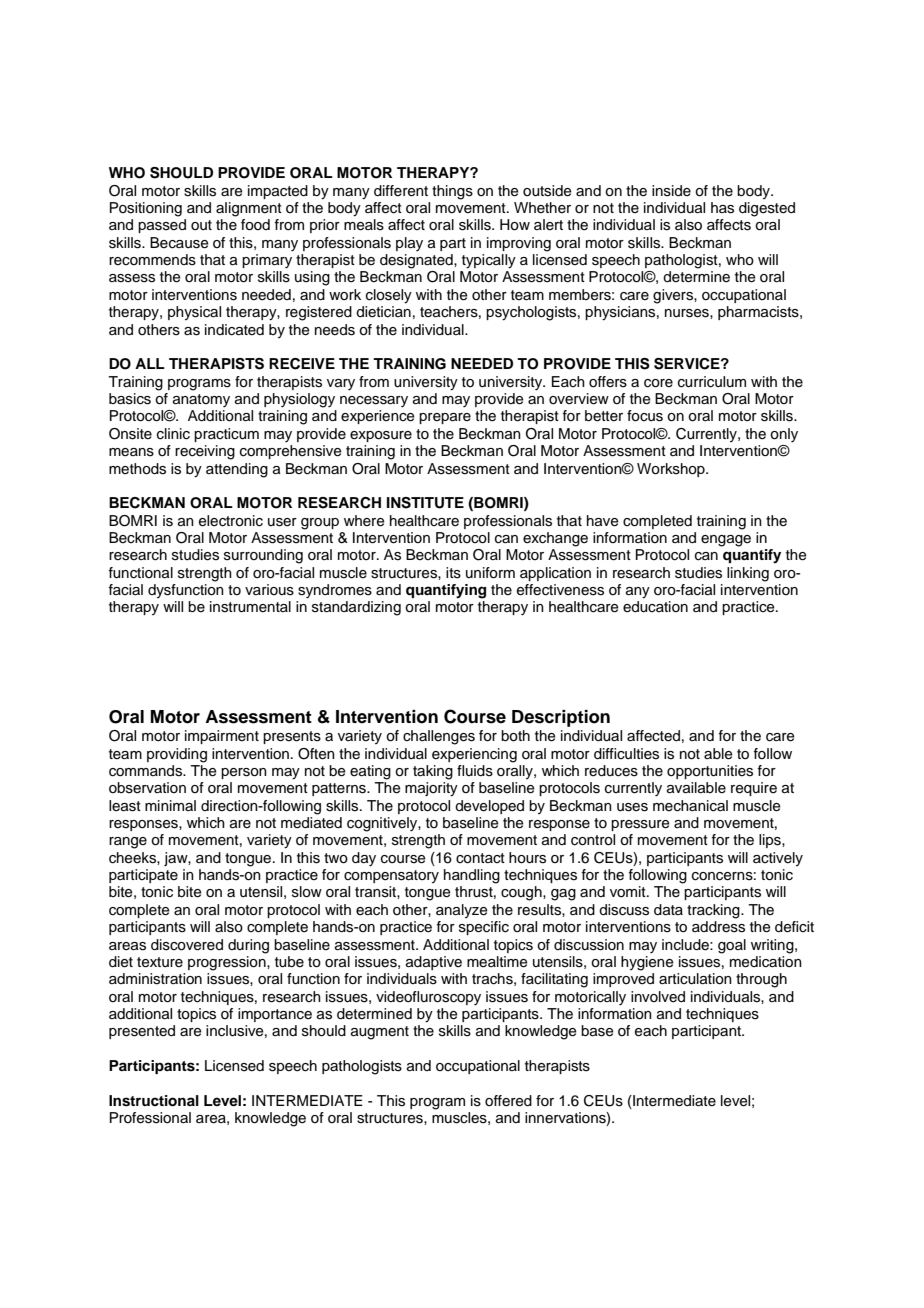 This document has width=924, height=1308. I want to click on INSTITUTE, so click(425, 503).
